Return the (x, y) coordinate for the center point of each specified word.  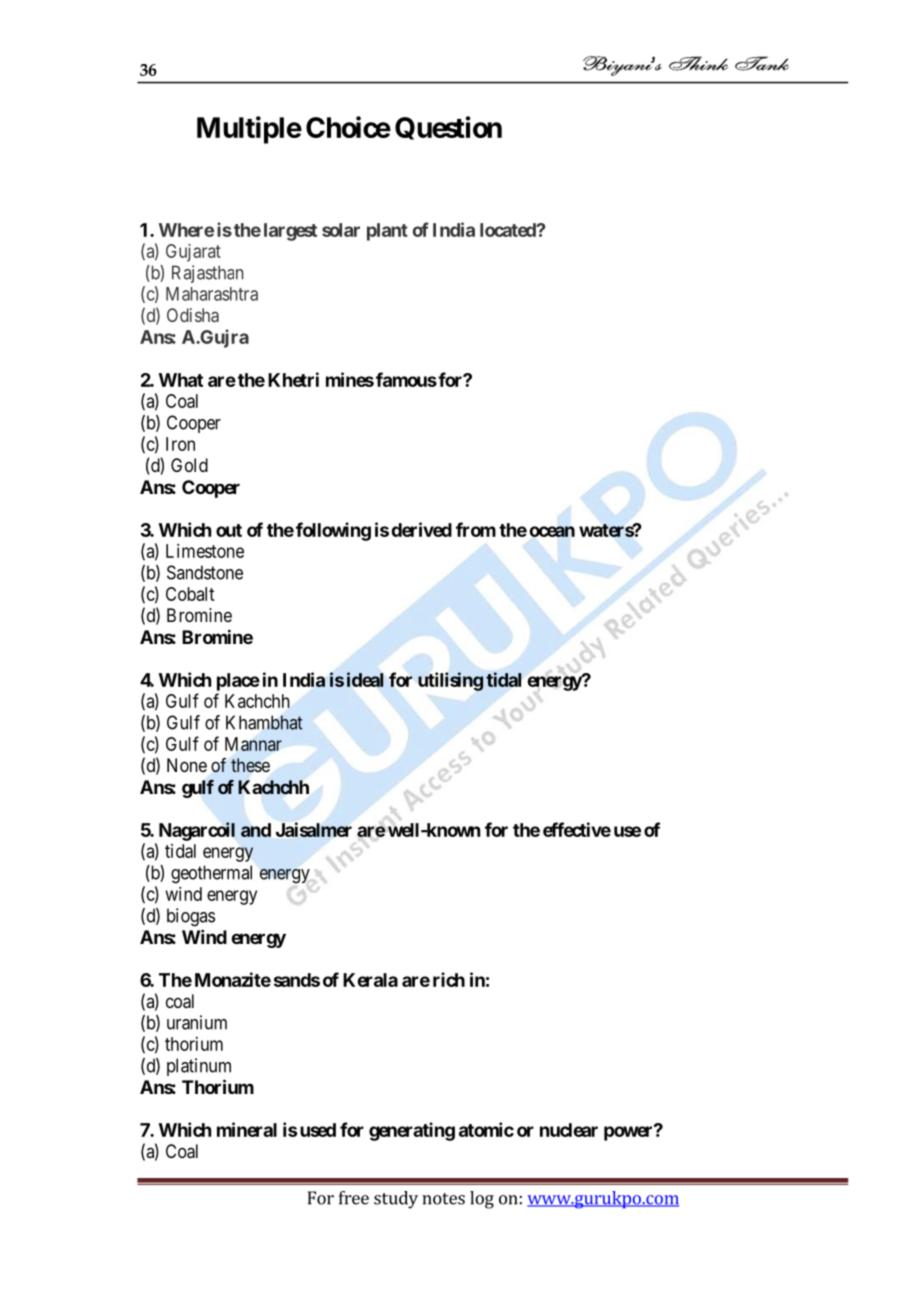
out (229, 530)
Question (448, 128)
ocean (552, 531)
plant (387, 232)
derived (421, 529)
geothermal (211, 874)
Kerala (370, 980)
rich (449, 979)
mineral (247, 1129)
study (396, 1200)
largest (290, 232)
